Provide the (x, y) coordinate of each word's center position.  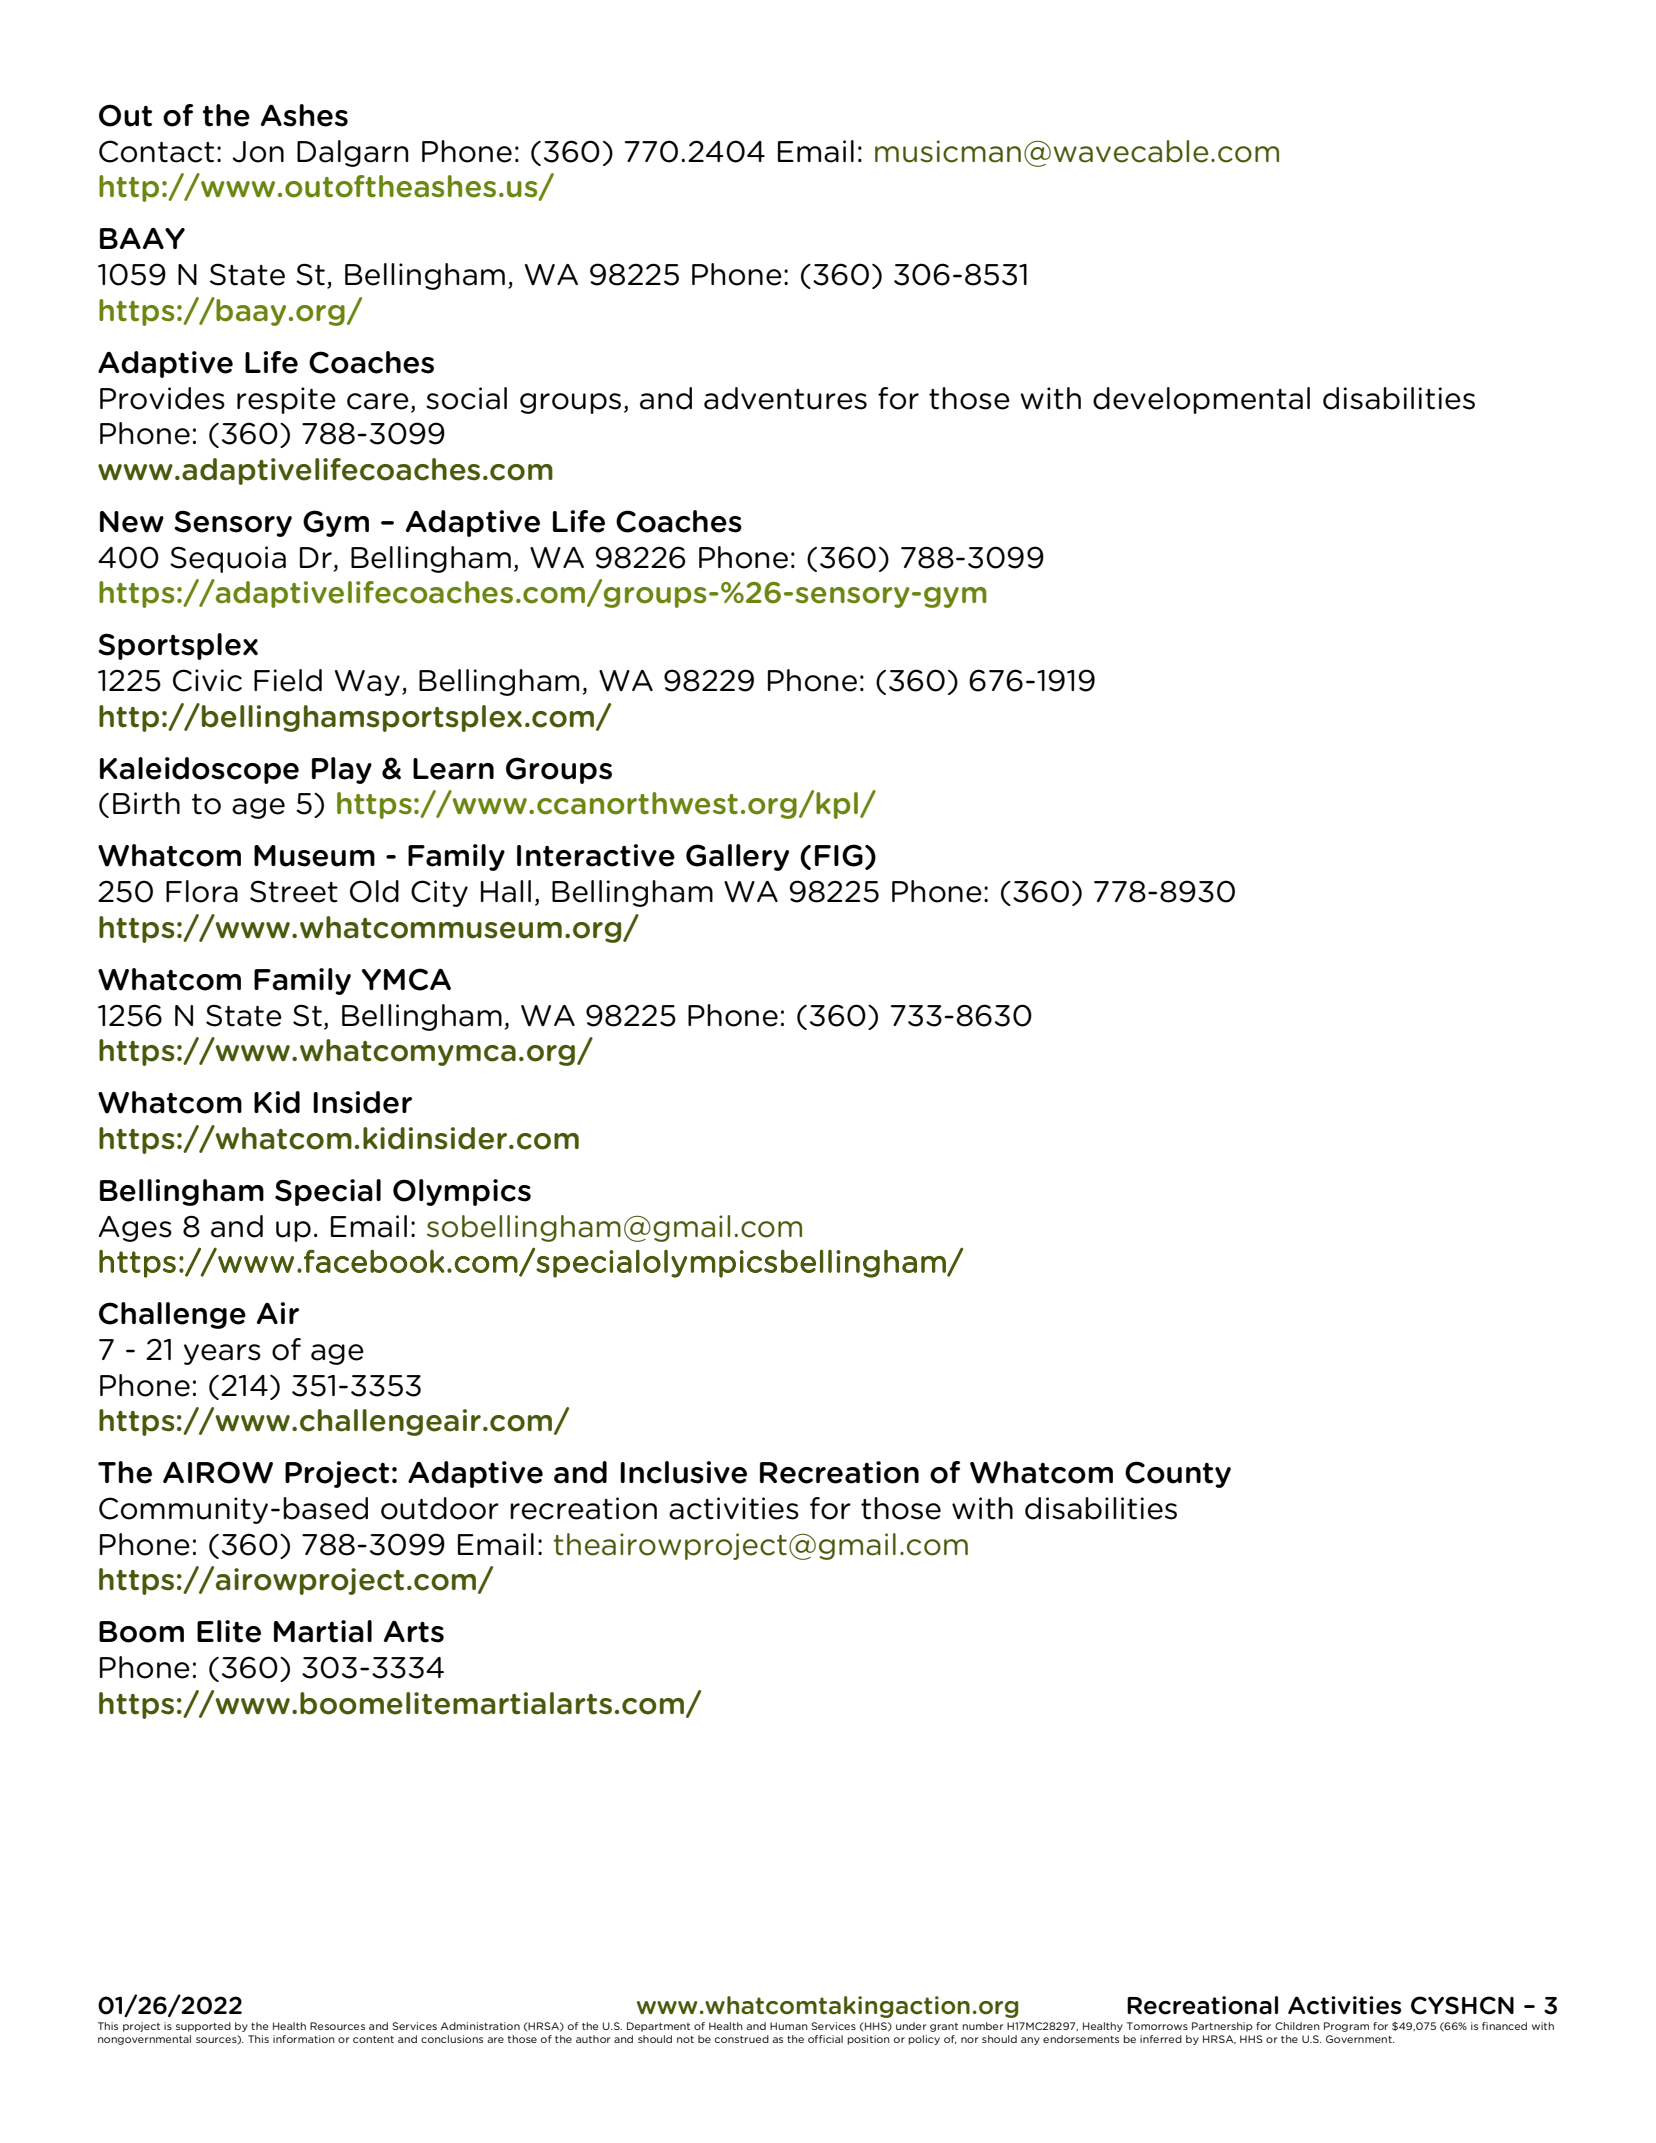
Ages (135, 1229)
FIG (839, 855)
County (1178, 1474)
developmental (1201, 400)
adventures (785, 398)
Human (789, 2026)
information (304, 2039)
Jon (258, 152)
